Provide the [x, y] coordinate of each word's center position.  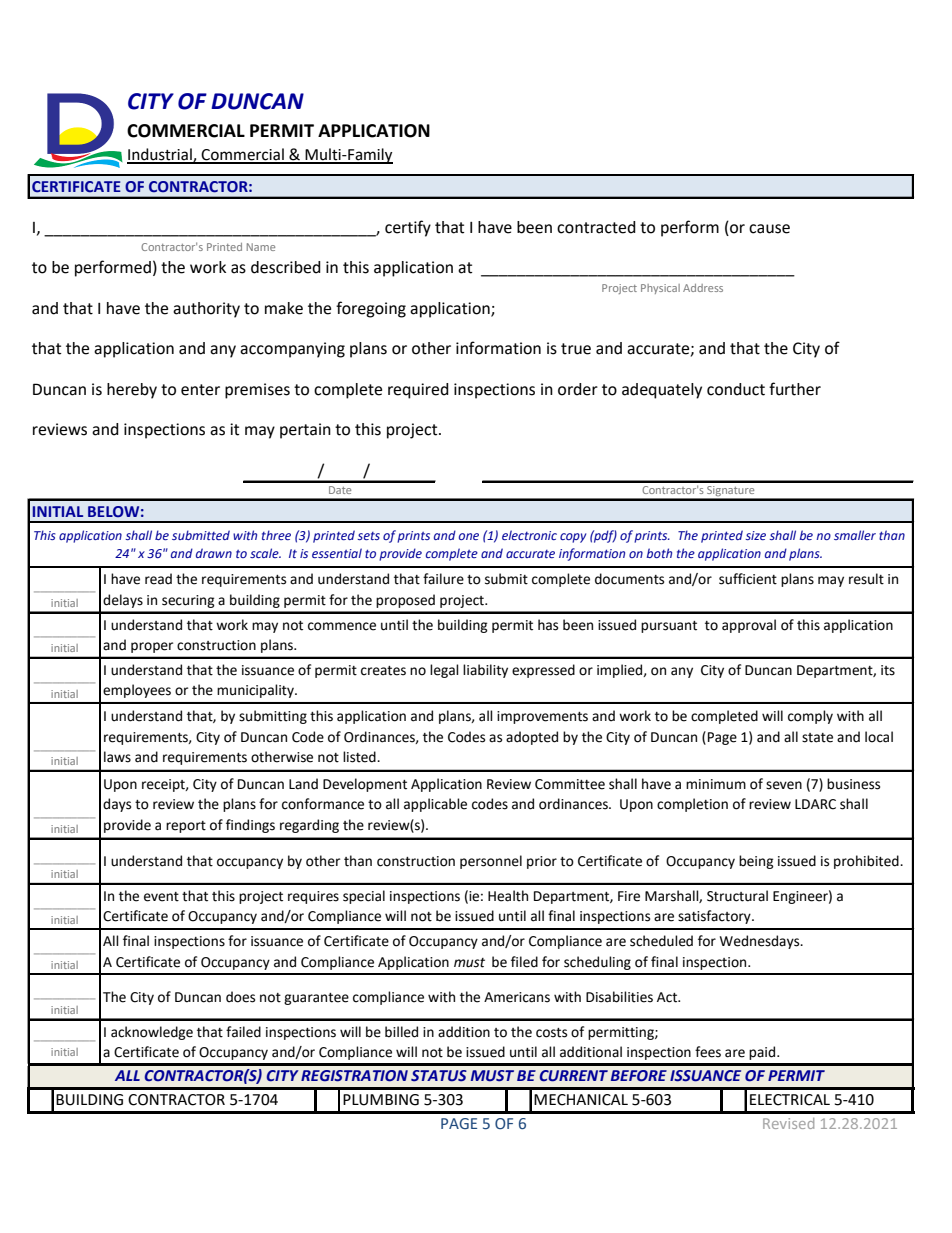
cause [769, 229]
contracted [596, 227]
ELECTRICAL [790, 1100]
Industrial [160, 155]
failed [243, 1032]
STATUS [439, 1076]
